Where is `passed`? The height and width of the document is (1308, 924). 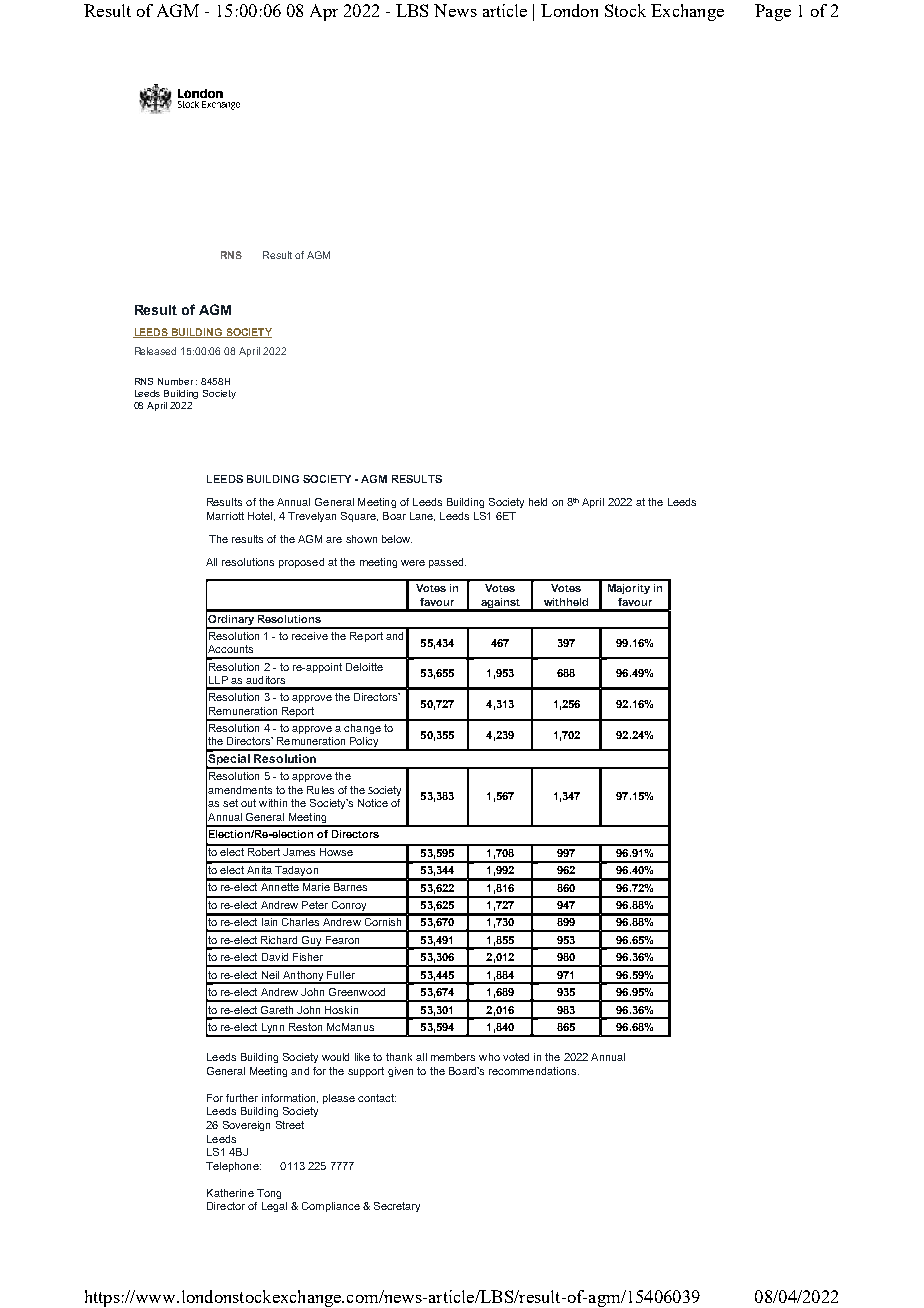
passed is located at coordinates (447, 563).
